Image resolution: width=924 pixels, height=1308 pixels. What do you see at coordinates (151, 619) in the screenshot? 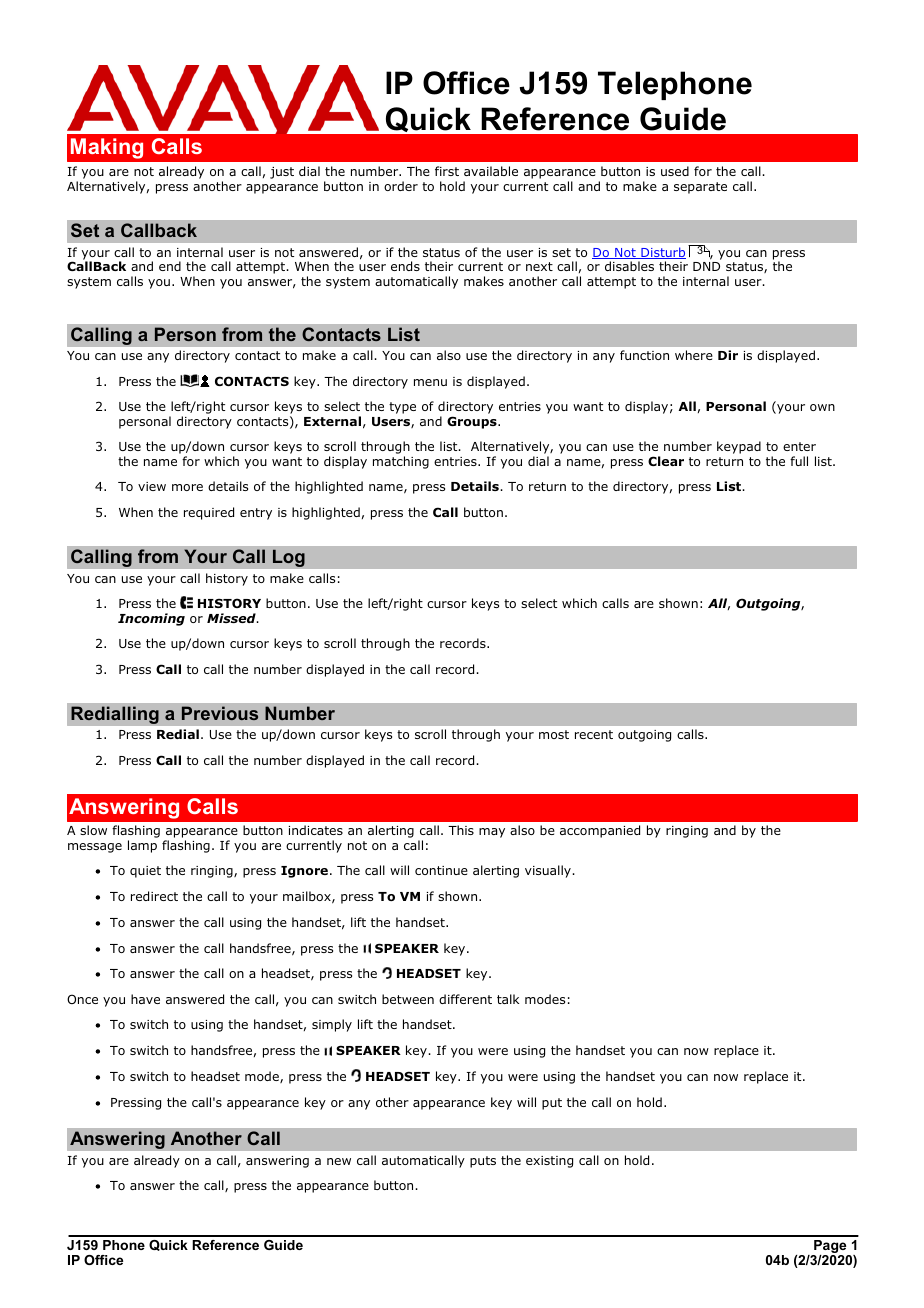
I see `Incoming` at bounding box center [151, 619].
